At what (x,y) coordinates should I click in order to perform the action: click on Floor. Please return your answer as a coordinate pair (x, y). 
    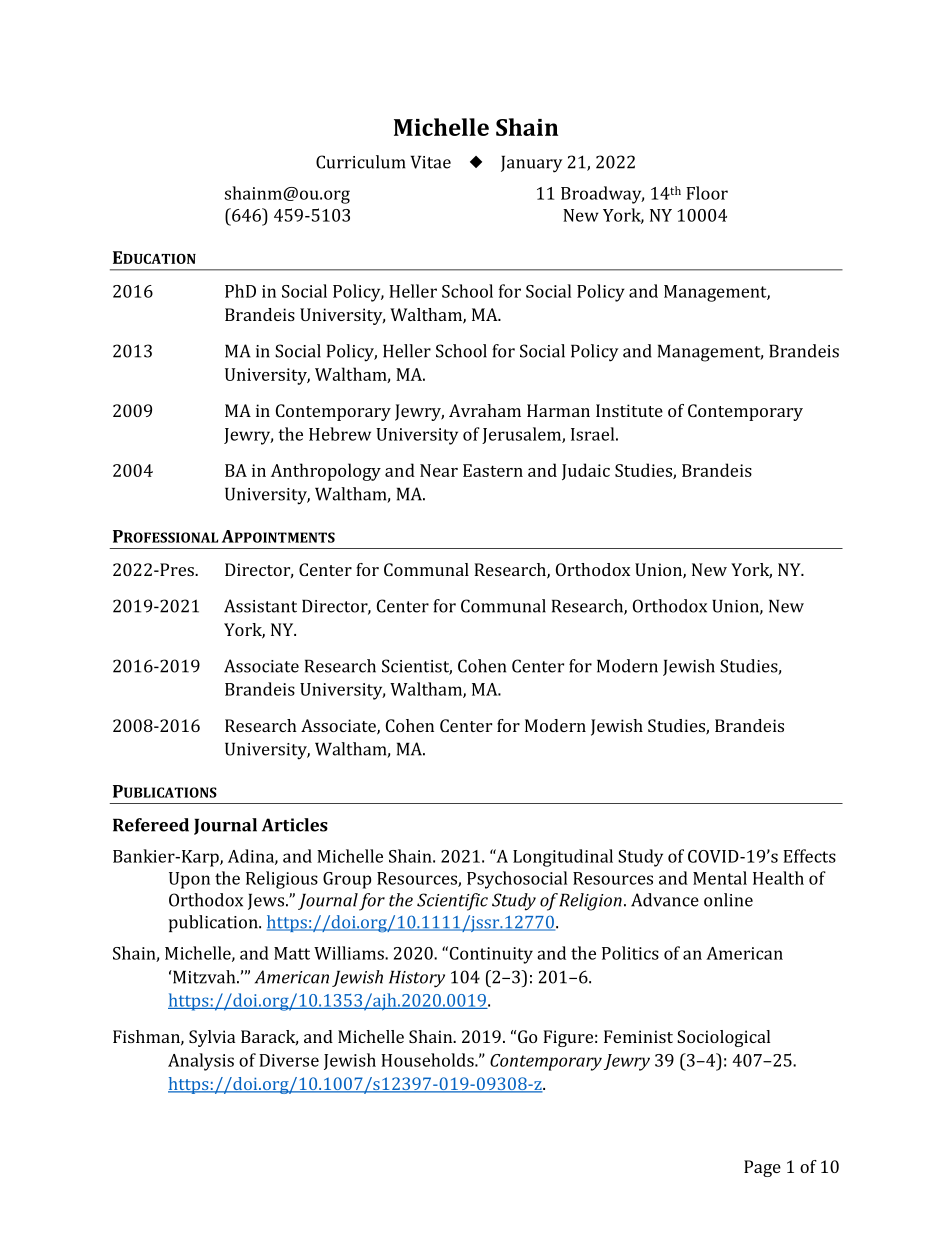
    Looking at the image, I should click on (707, 193).
